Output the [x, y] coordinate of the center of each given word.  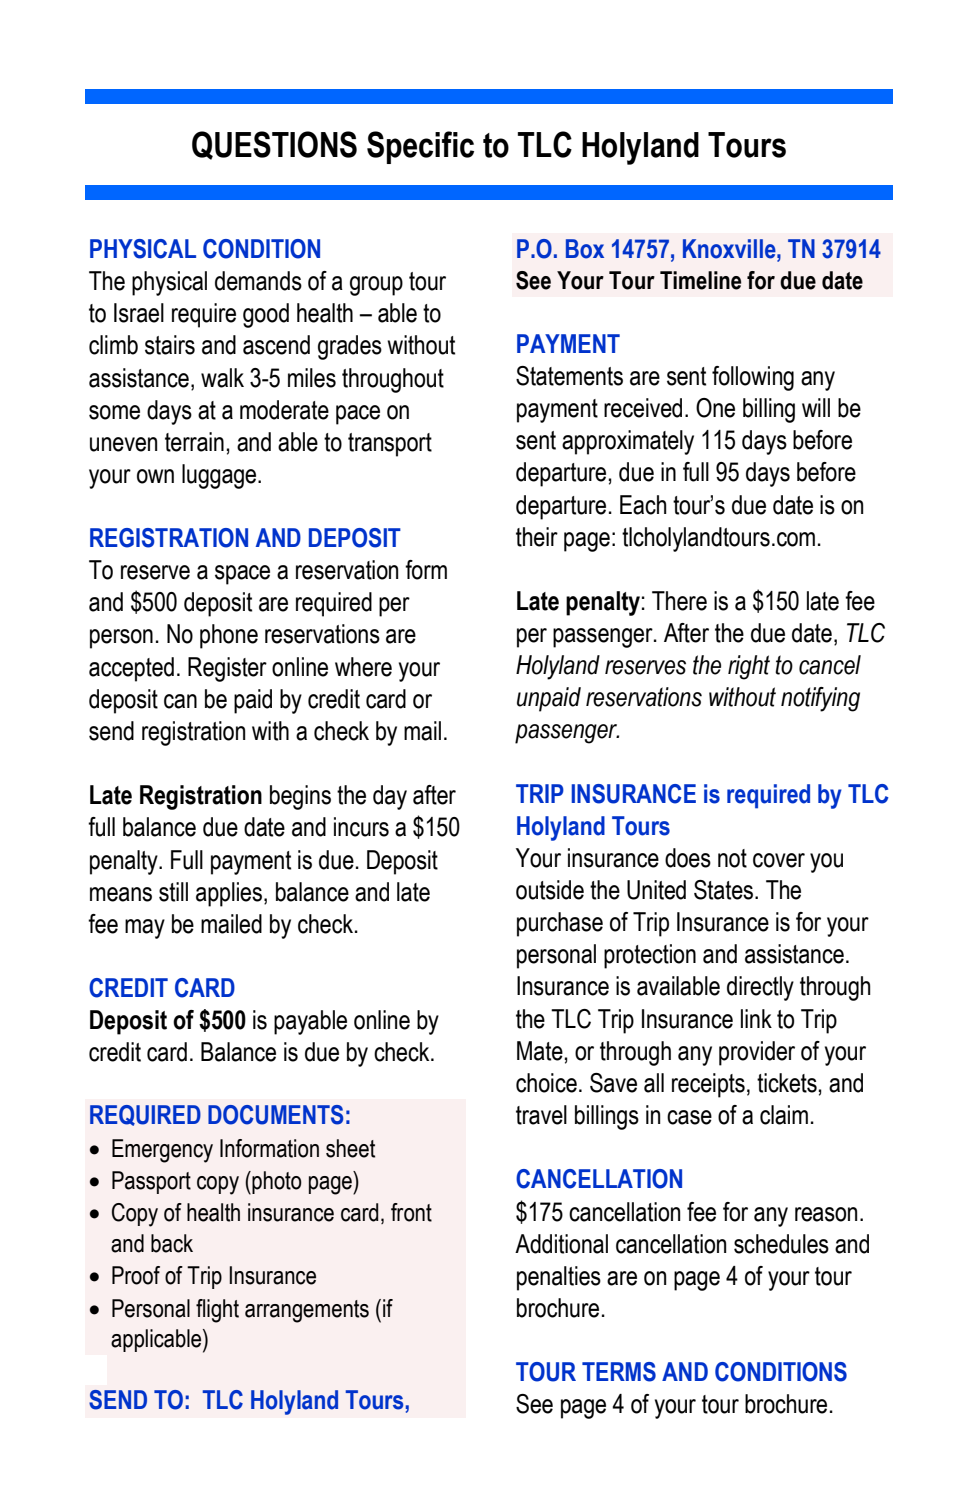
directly [760, 988]
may [145, 929]
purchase [560, 924]
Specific [420, 147]
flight [217, 1311]
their [537, 537]
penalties [559, 1278]
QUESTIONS [274, 145]
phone [229, 636]
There [679, 601]
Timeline [700, 280]
